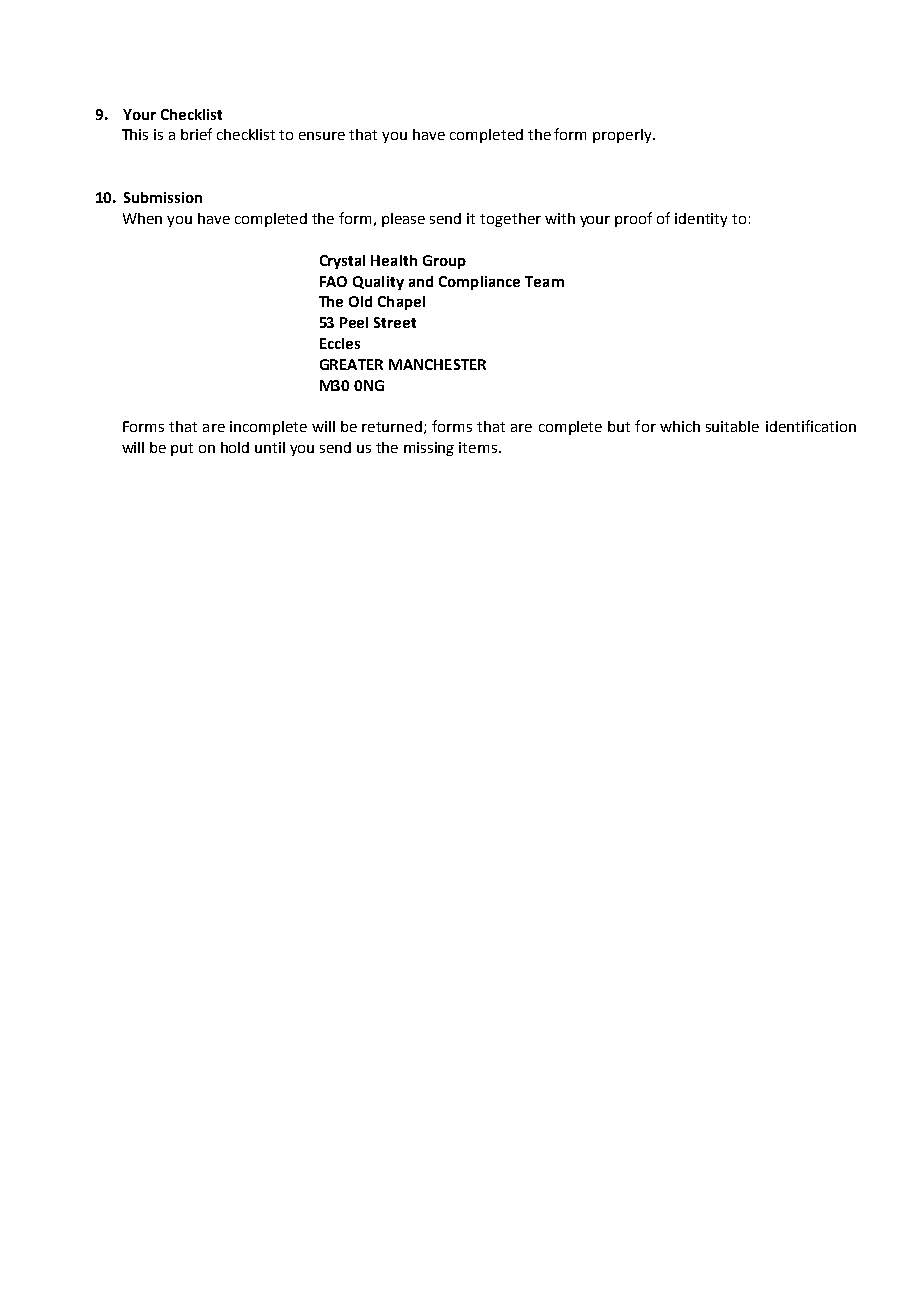 The height and width of the screenshot is (1308, 924). I want to click on Group, so click(444, 262).
